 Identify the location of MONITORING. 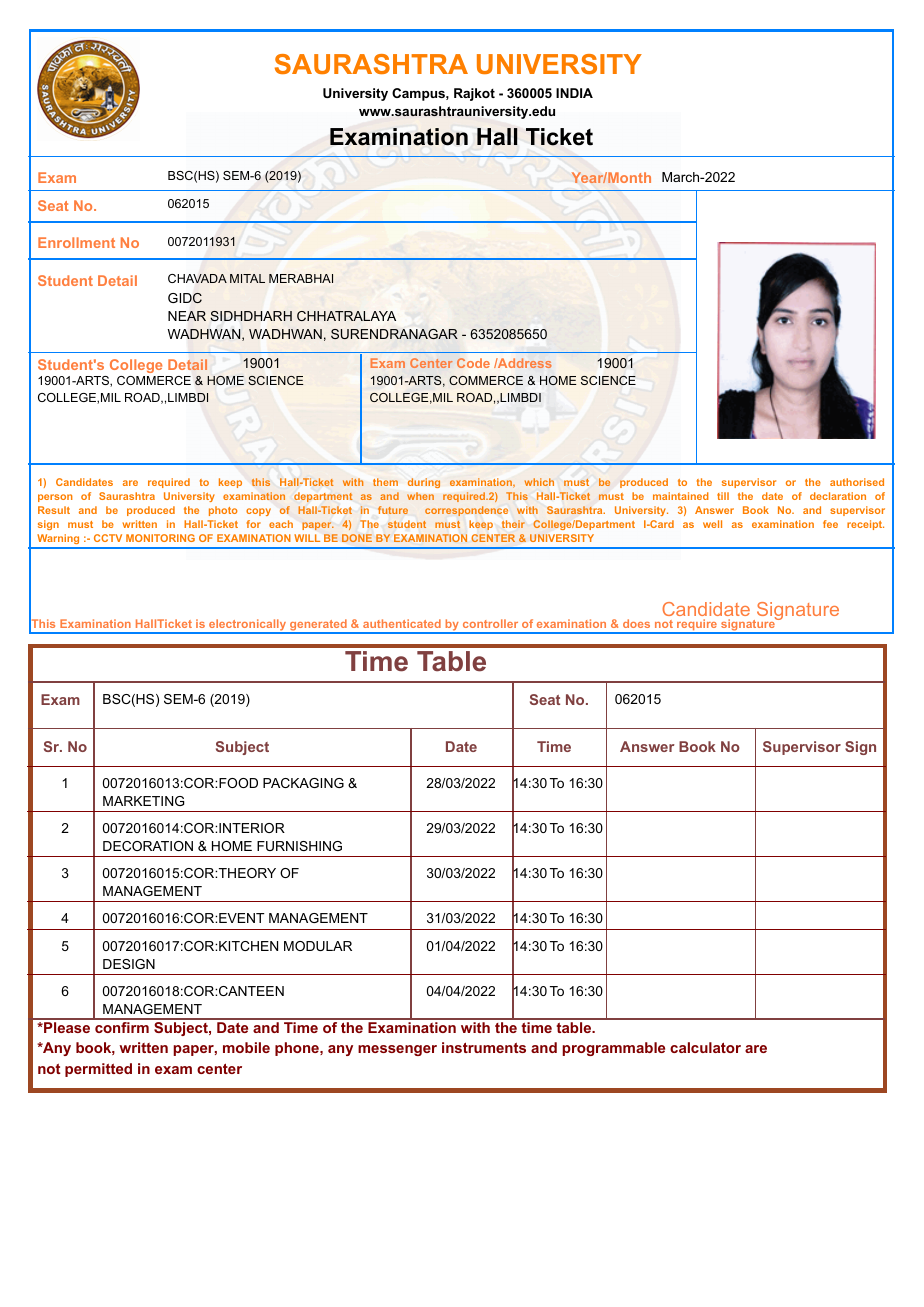
(160, 538).
